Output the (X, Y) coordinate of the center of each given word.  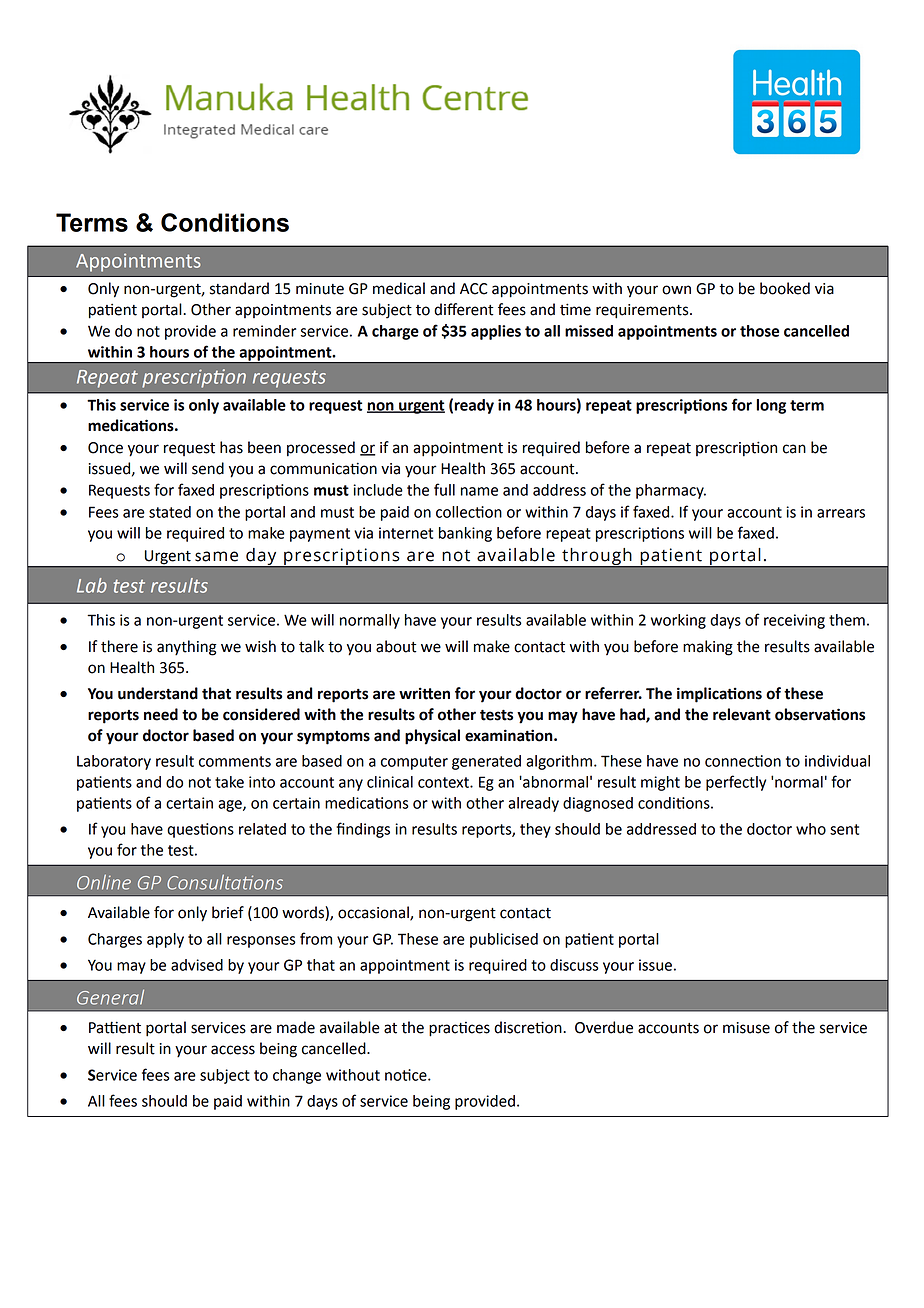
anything (187, 648)
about (396, 646)
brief (228, 912)
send (208, 468)
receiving (794, 621)
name (479, 491)
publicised (504, 940)
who (811, 829)
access (233, 1050)
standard (239, 288)
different (463, 309)
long (771, 406)
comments (235, 761)
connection (743, 761)
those (759, 331)
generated (486, 762)
